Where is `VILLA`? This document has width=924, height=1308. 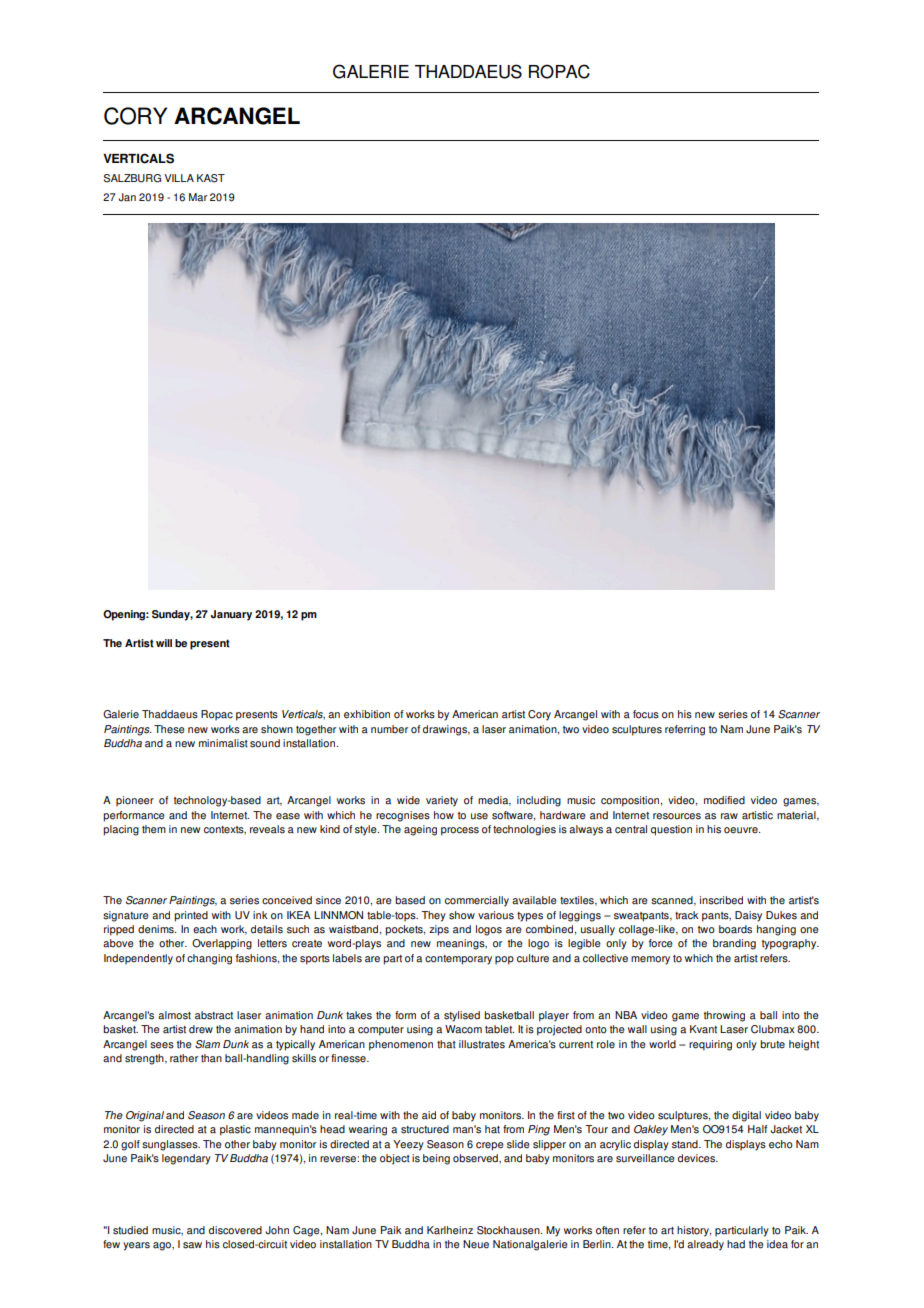 VILLA is located at coordinates (179, 178).
